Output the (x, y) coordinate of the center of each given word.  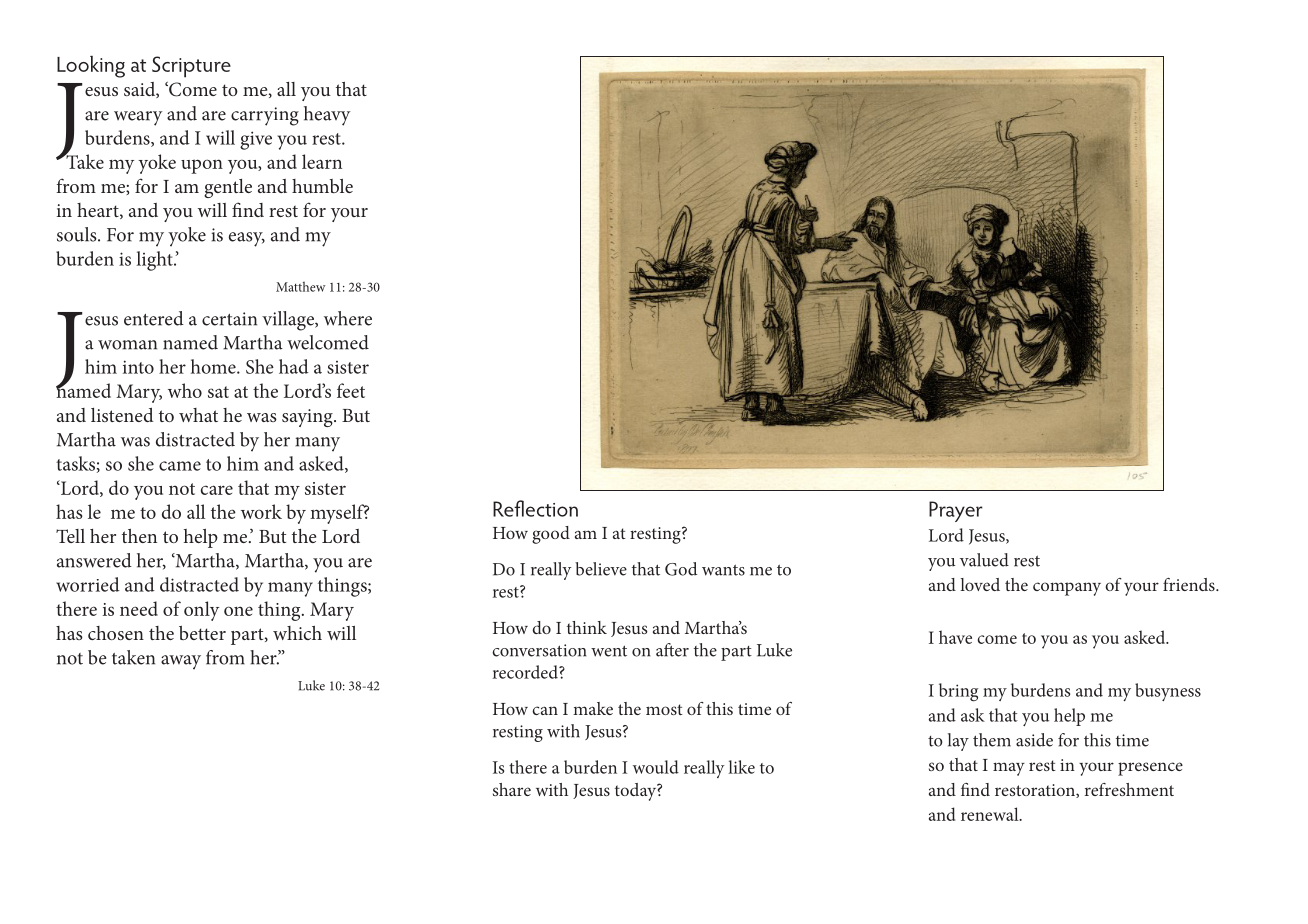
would (656, 767)
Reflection (535, 508)
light (155, 261)
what (198, 415)
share (512, 789)
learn (322, 161)
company (1067, 589)
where (348, 318)
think (587, 627)
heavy (327, 116)
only (201, 611)
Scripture (191, 67)
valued (984, 560)
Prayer (956, 511)
